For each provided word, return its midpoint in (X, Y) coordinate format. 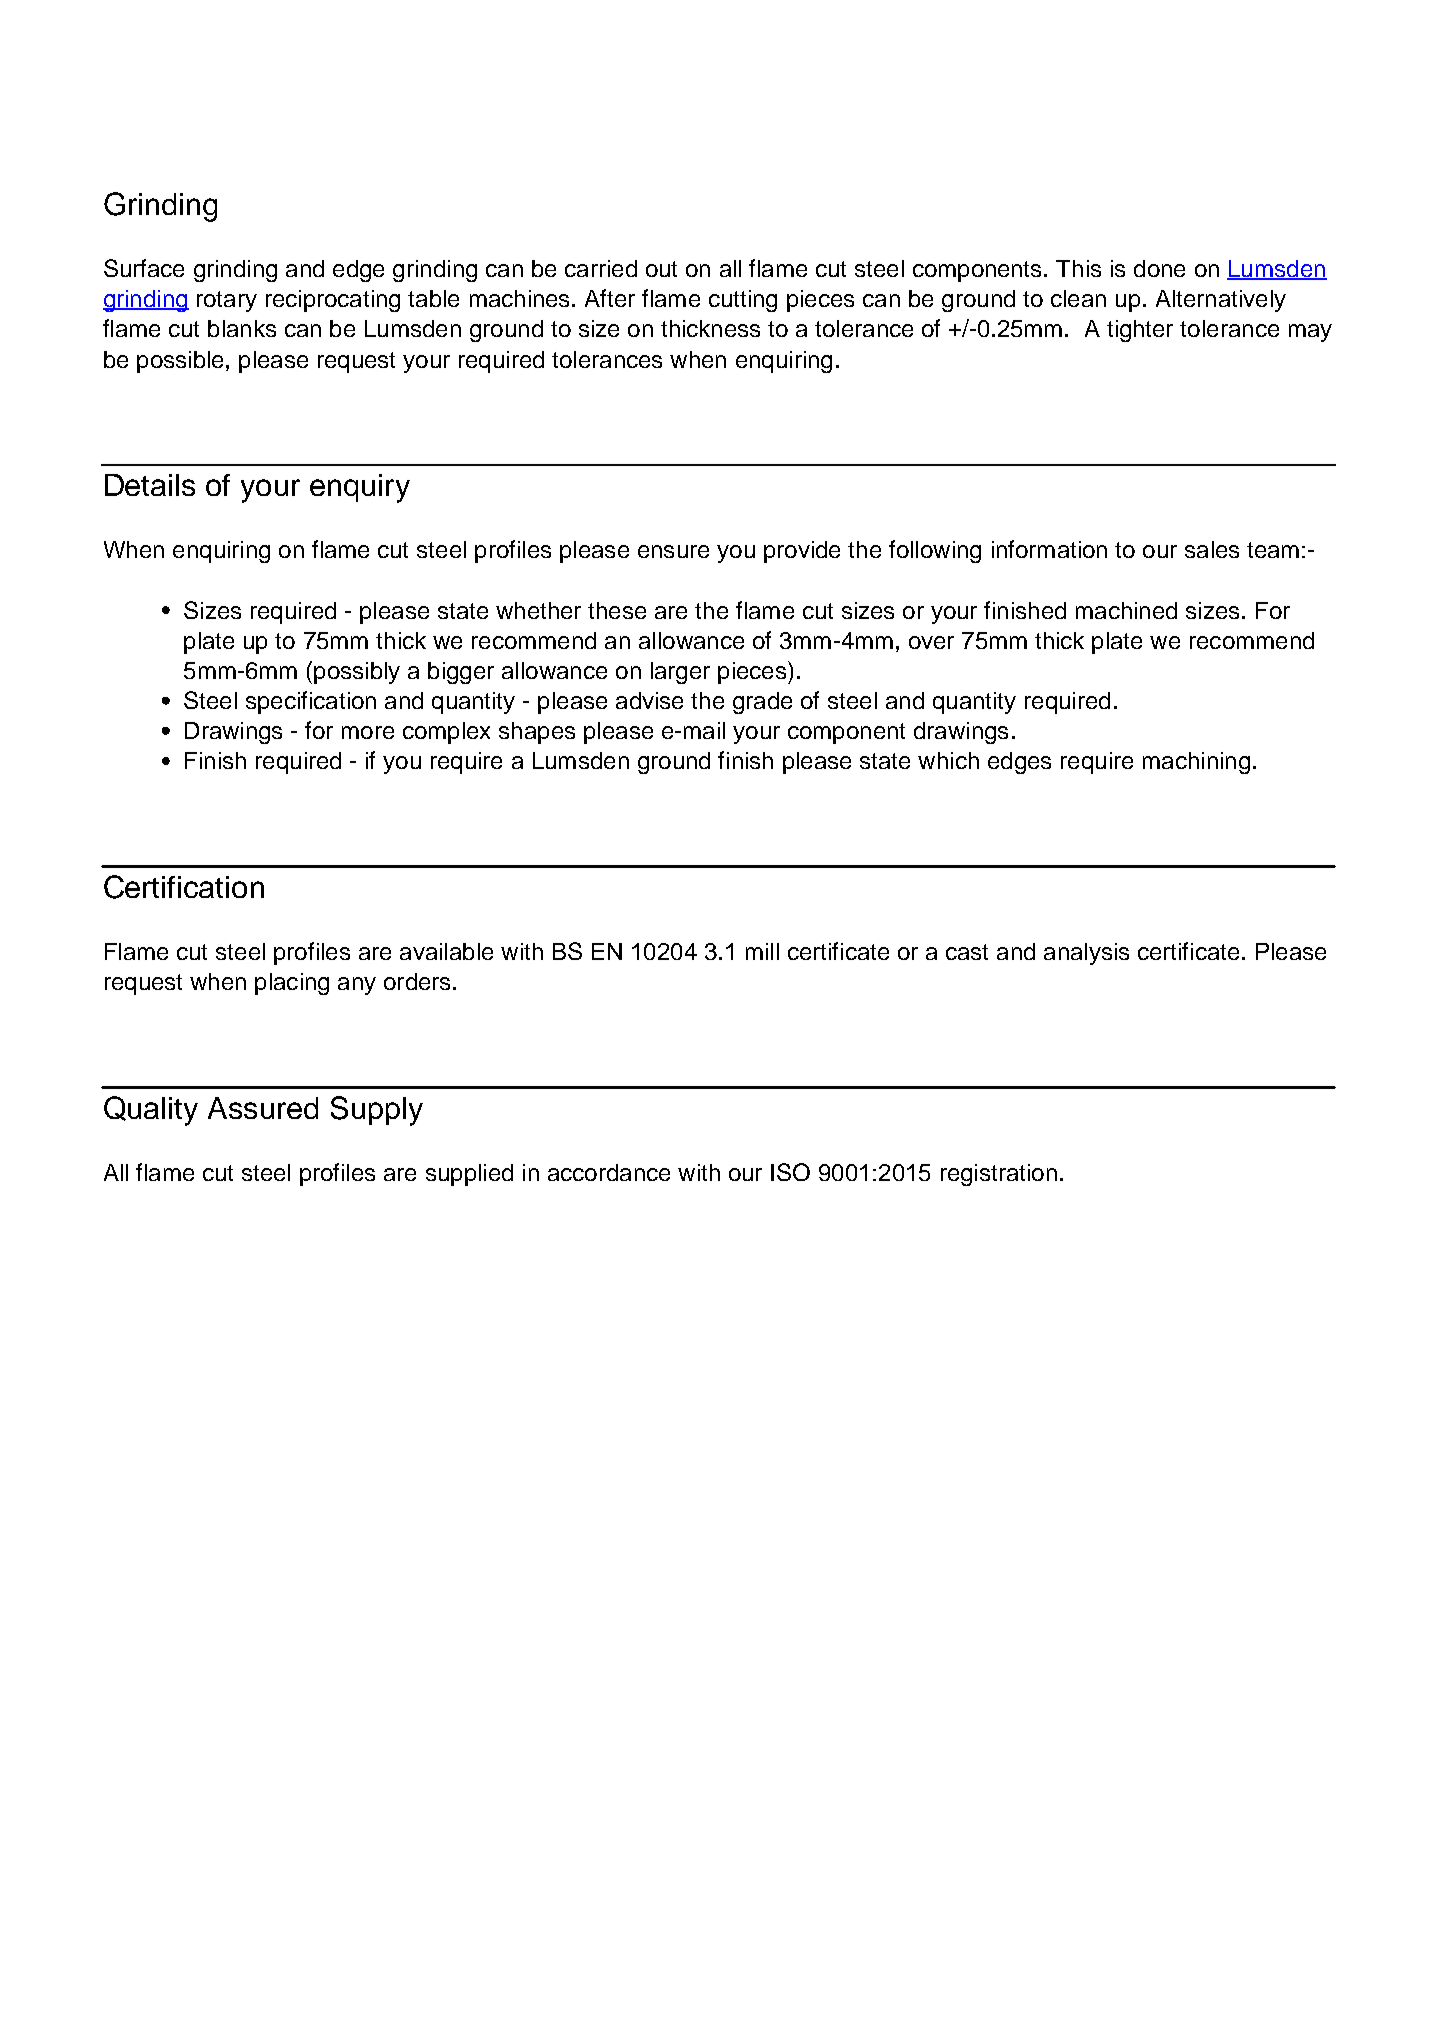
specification (311, 702)
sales (1212, 549)
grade (762, 703)
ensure (673, 551)
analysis (1086, 954)
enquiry (360, 488)
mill (762, 951)
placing (292, 984)
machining (1196, 763)
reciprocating (333, 301)
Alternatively (1221, 301)
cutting (743, 301)
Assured (263, 1108)
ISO (790, 1172)
